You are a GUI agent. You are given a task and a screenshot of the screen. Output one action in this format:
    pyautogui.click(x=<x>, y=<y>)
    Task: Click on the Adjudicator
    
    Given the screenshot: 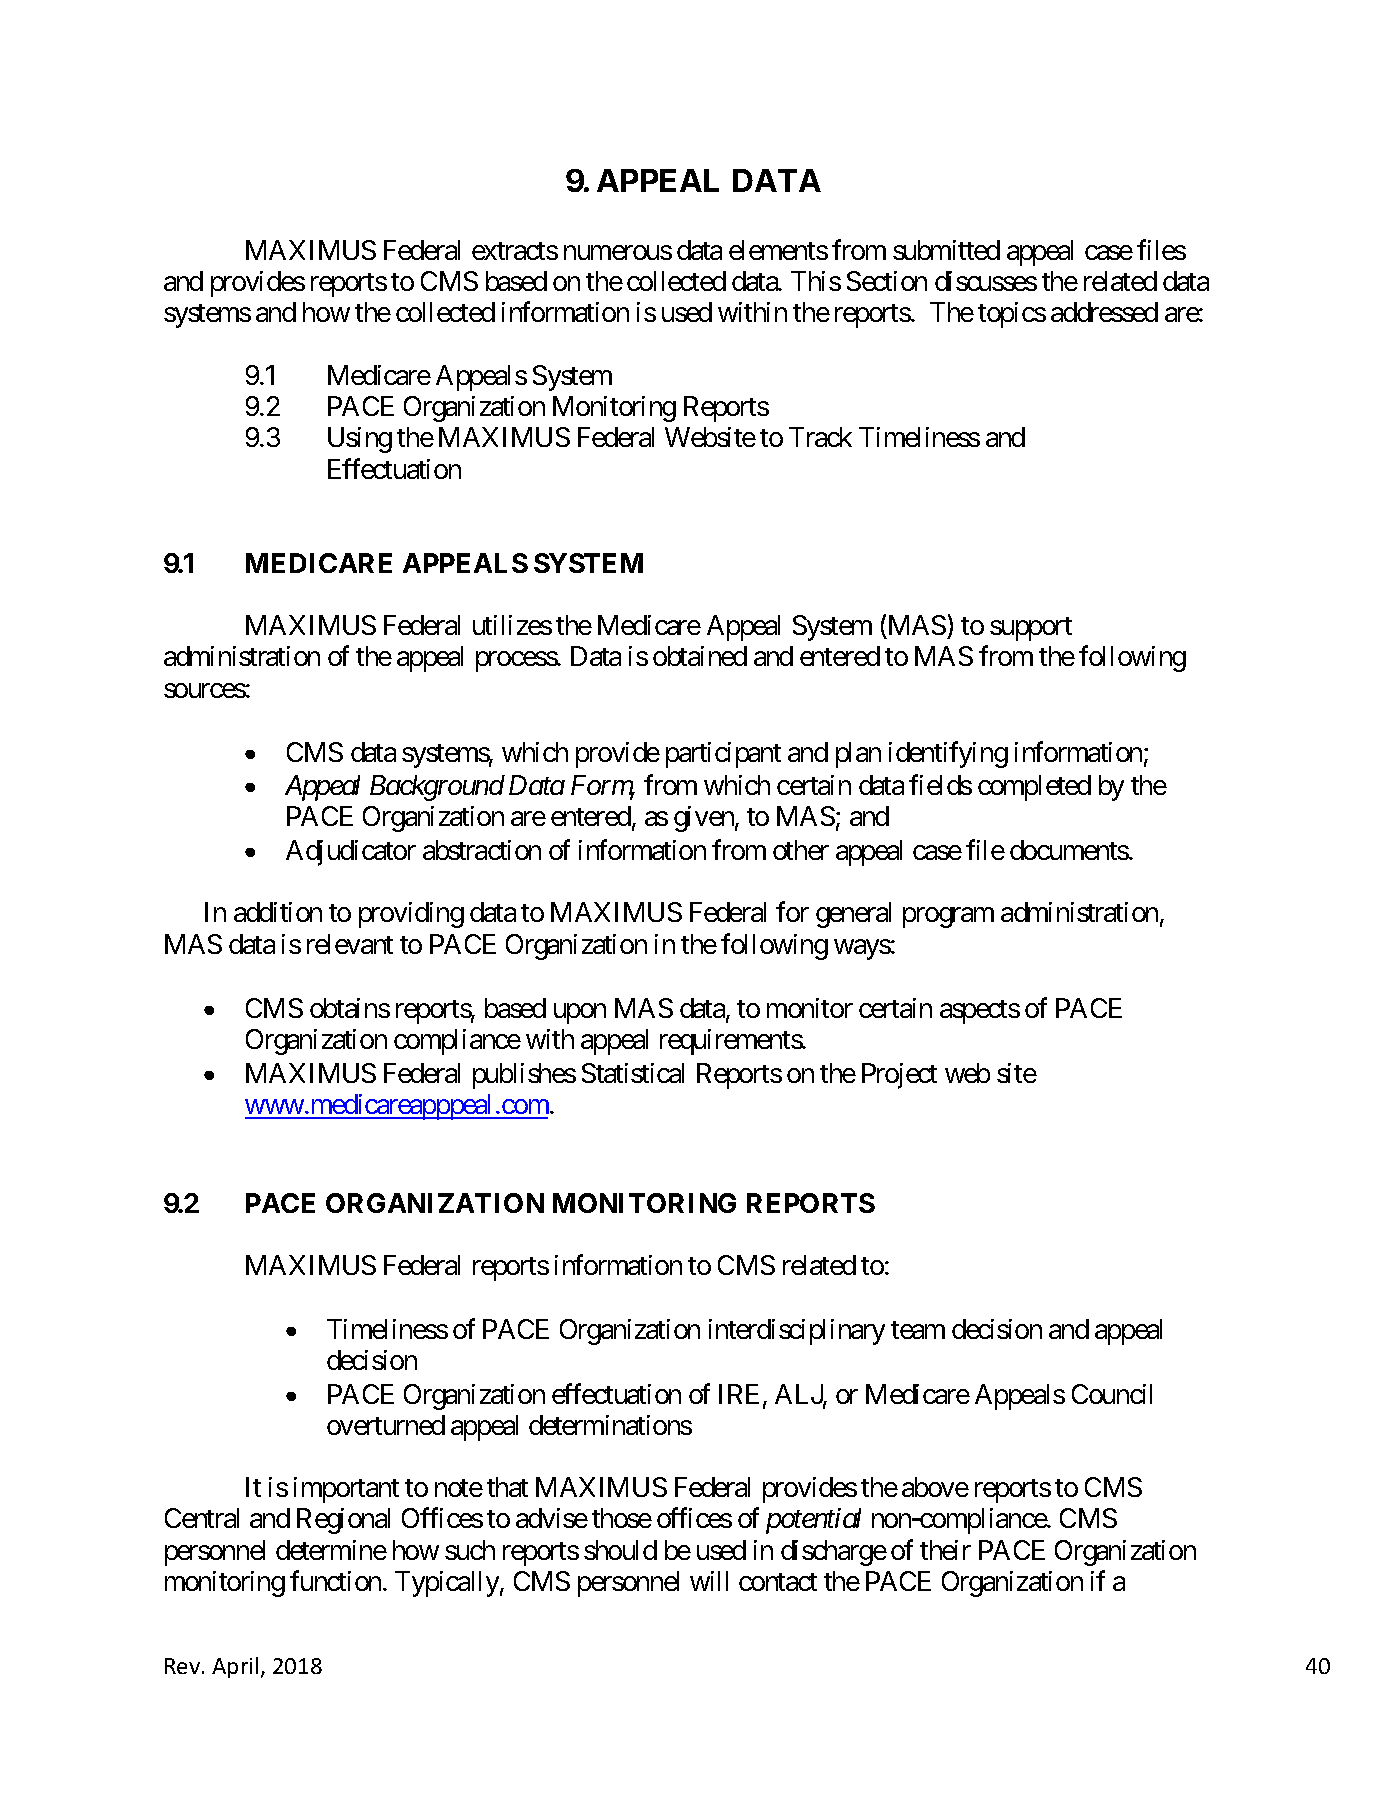 What is the action you would take?
    pyautogui.click(x=351, y=853)
